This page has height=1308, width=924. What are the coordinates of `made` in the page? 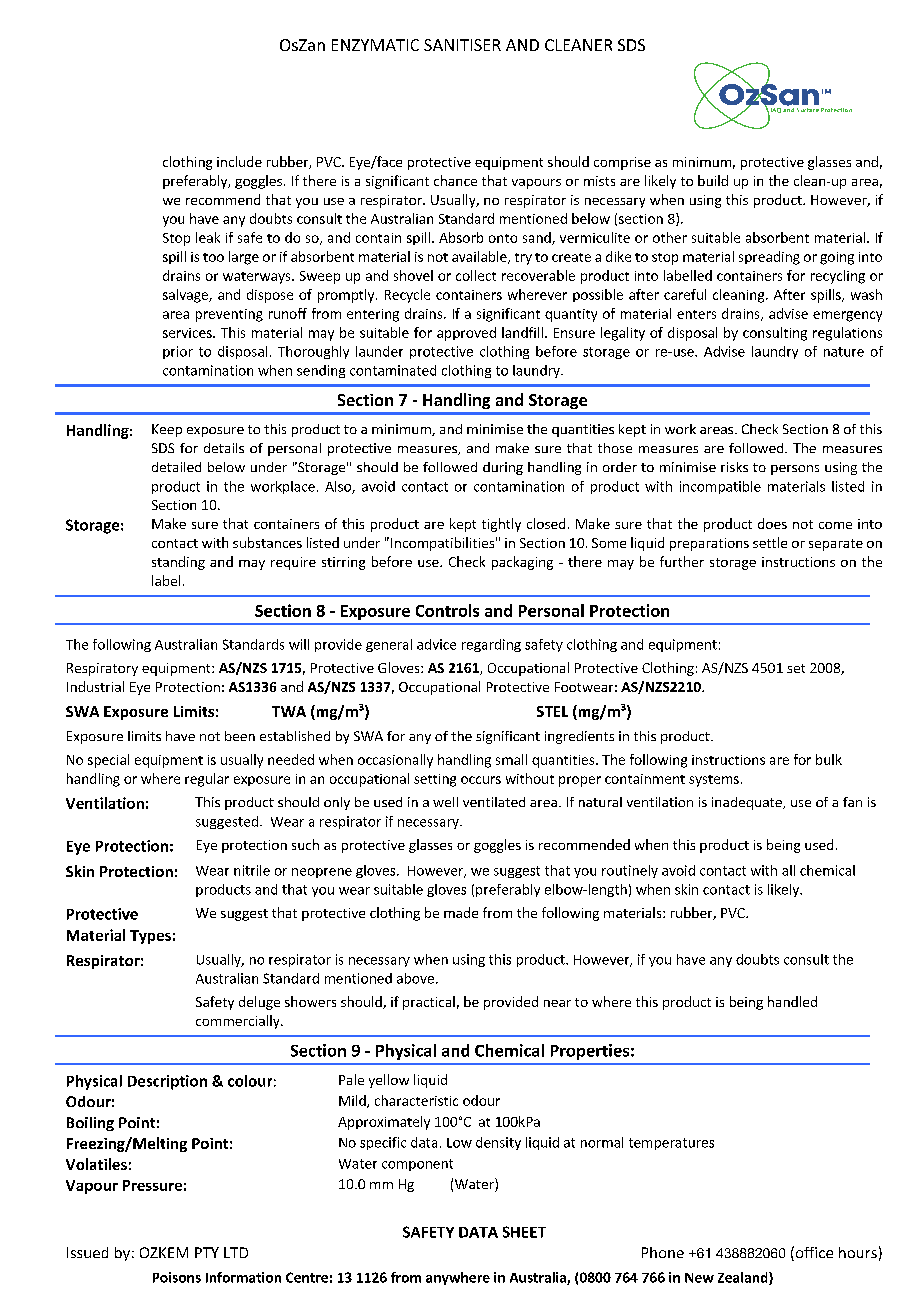 It's located at (461, 912).
